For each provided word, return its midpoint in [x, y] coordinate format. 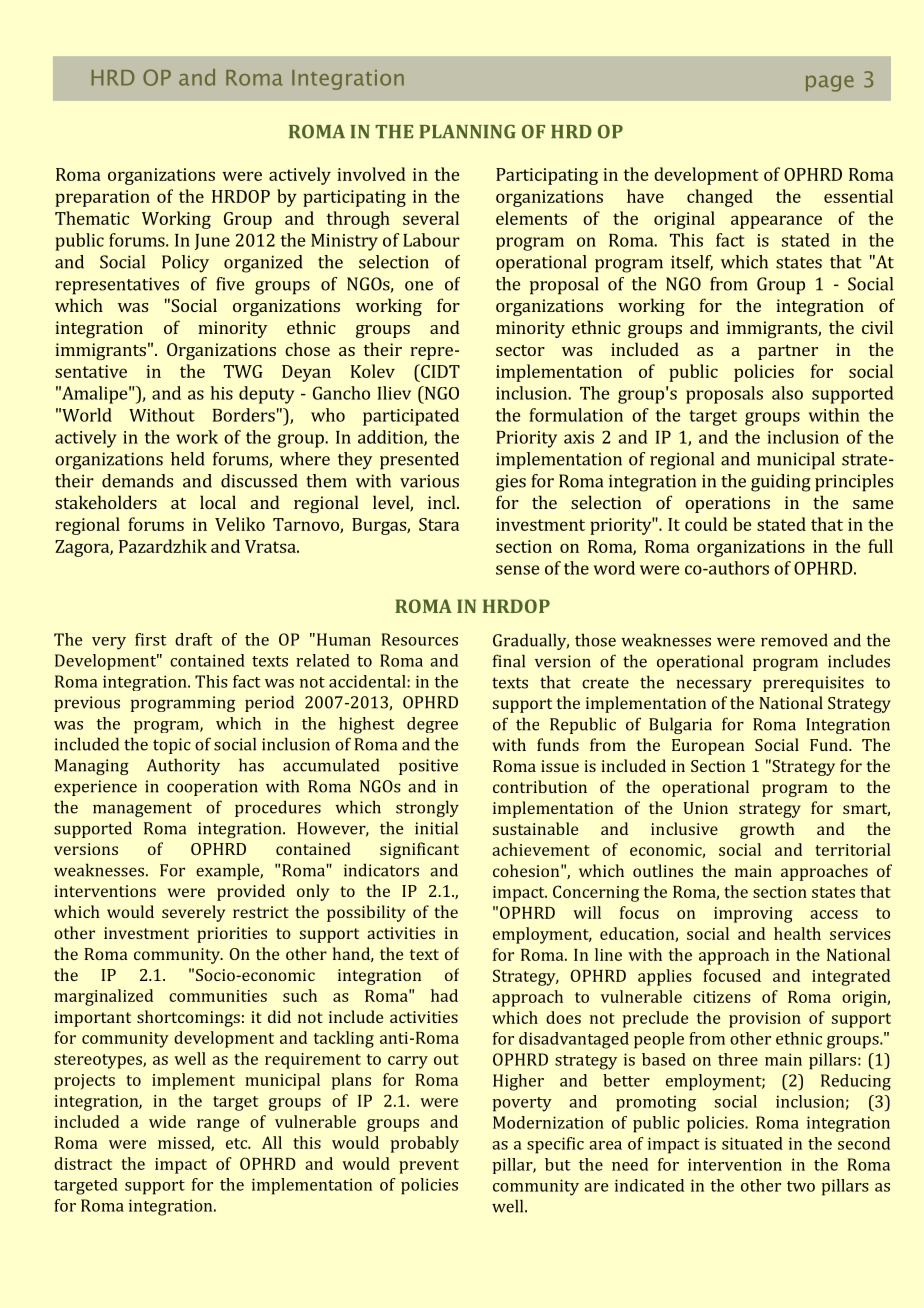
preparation [102, 198]
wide [167, 1121]
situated [752, 1143]
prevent [429, 1166]
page [830, 83]
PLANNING [467, 131]
